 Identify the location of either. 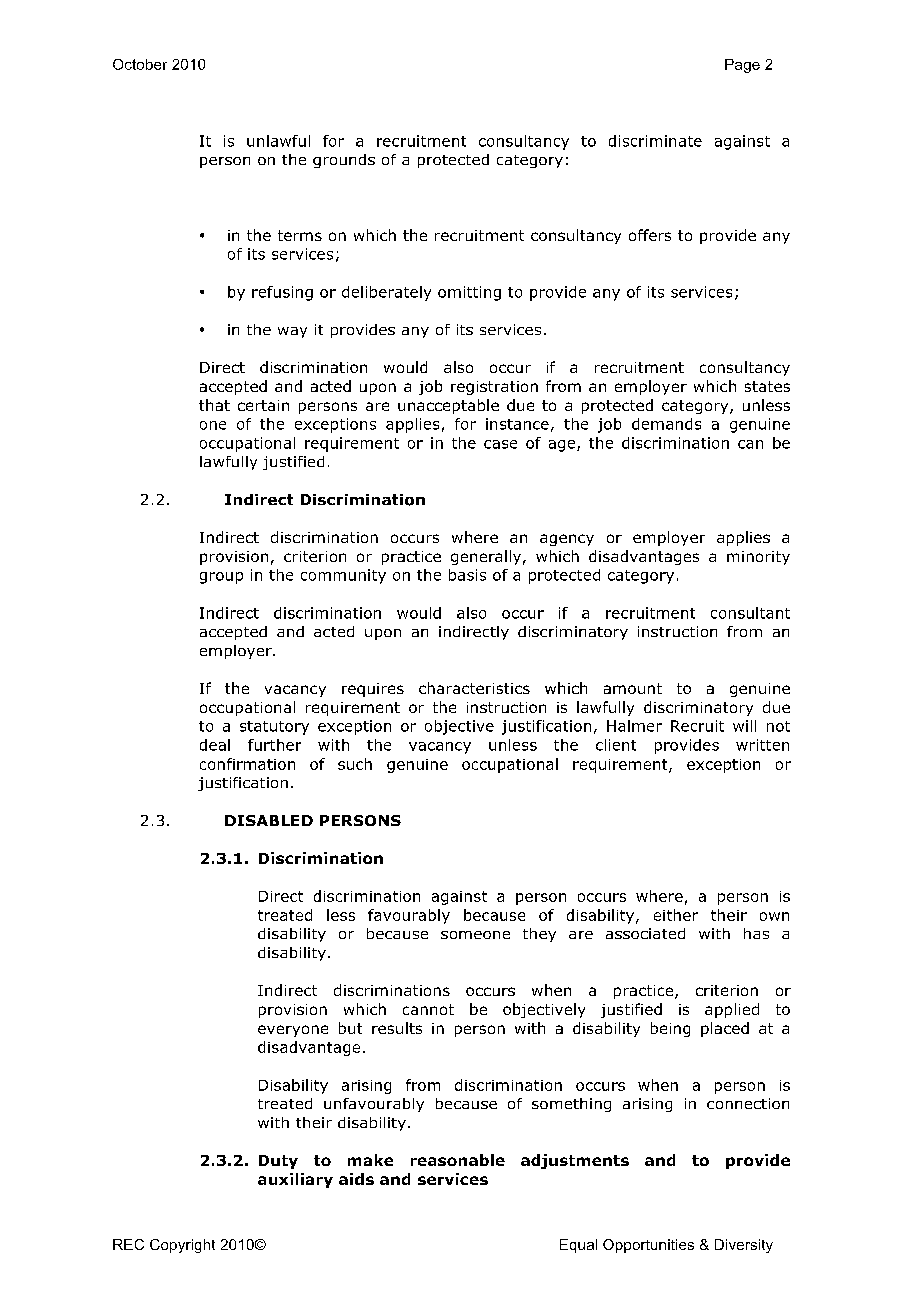
(676, 915).
